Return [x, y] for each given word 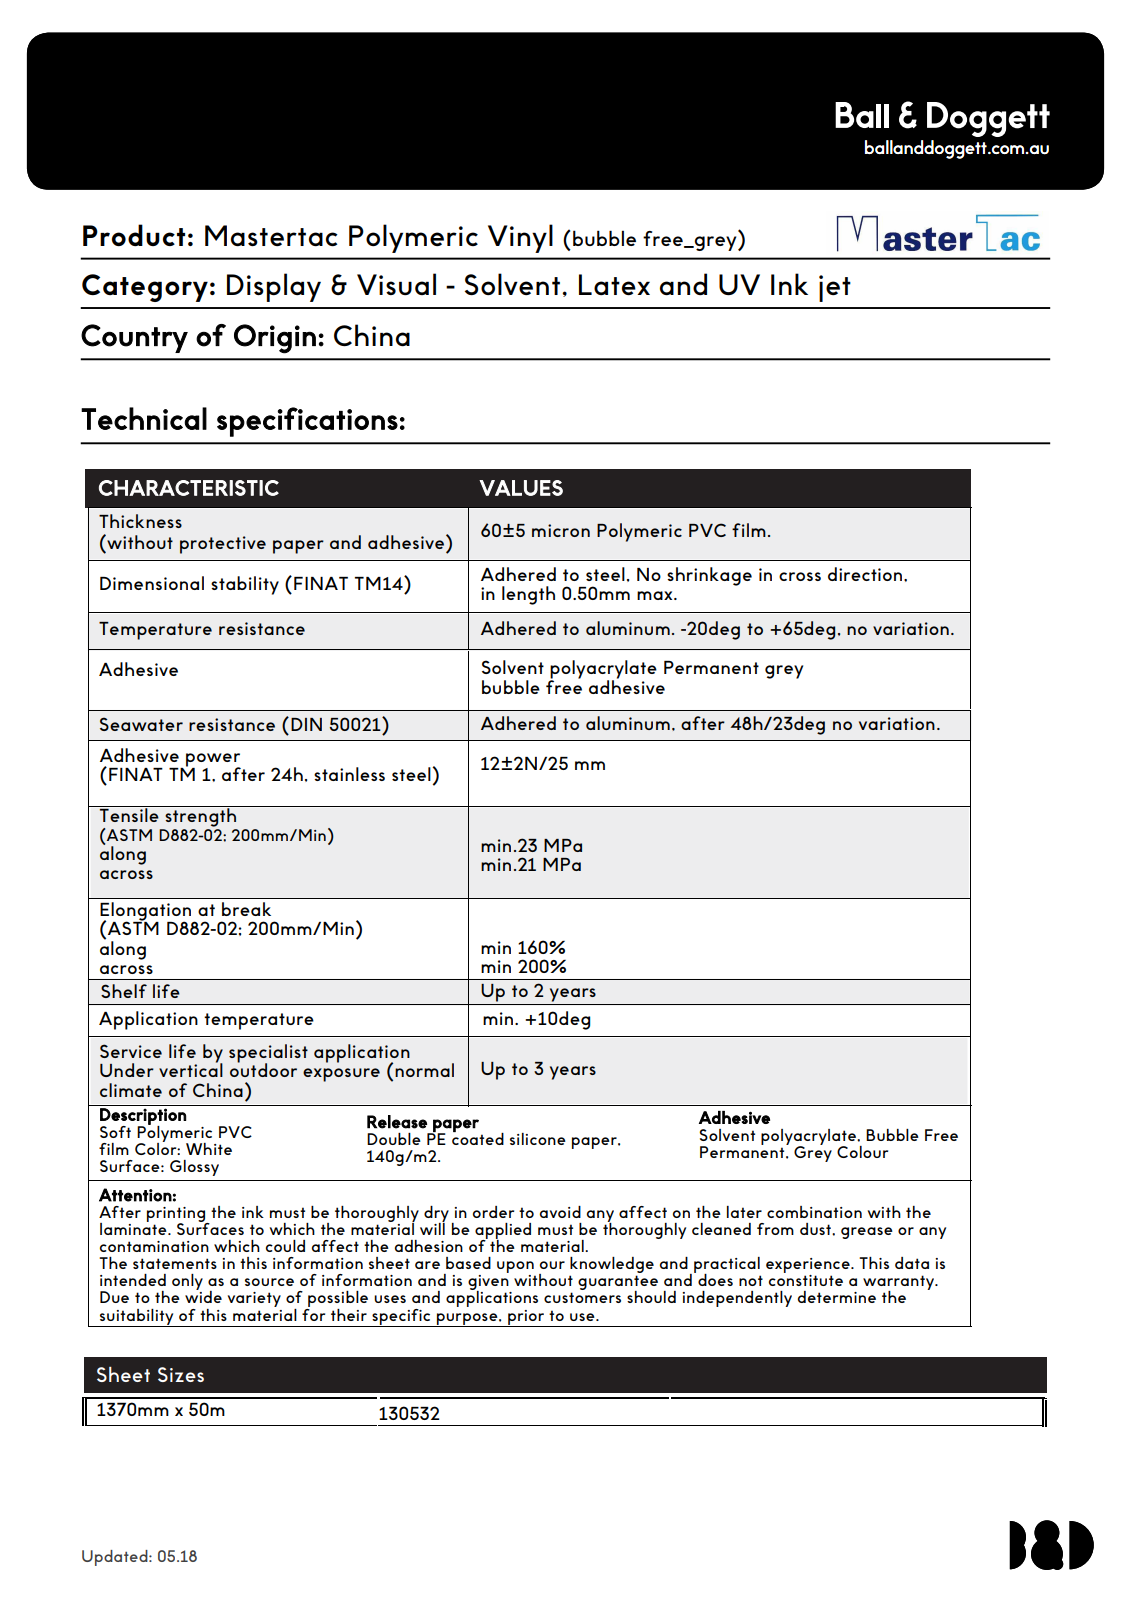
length [528, 595]
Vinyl [520, 238]
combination [814, 1212]
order [493, 1212]
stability [245, 585]
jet [835, 288]
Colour [862, 1152]
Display [274, 287]
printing [177, 1215]
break [246, 909]
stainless [349, 774]
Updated [116, 1558]
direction [866, 574]
